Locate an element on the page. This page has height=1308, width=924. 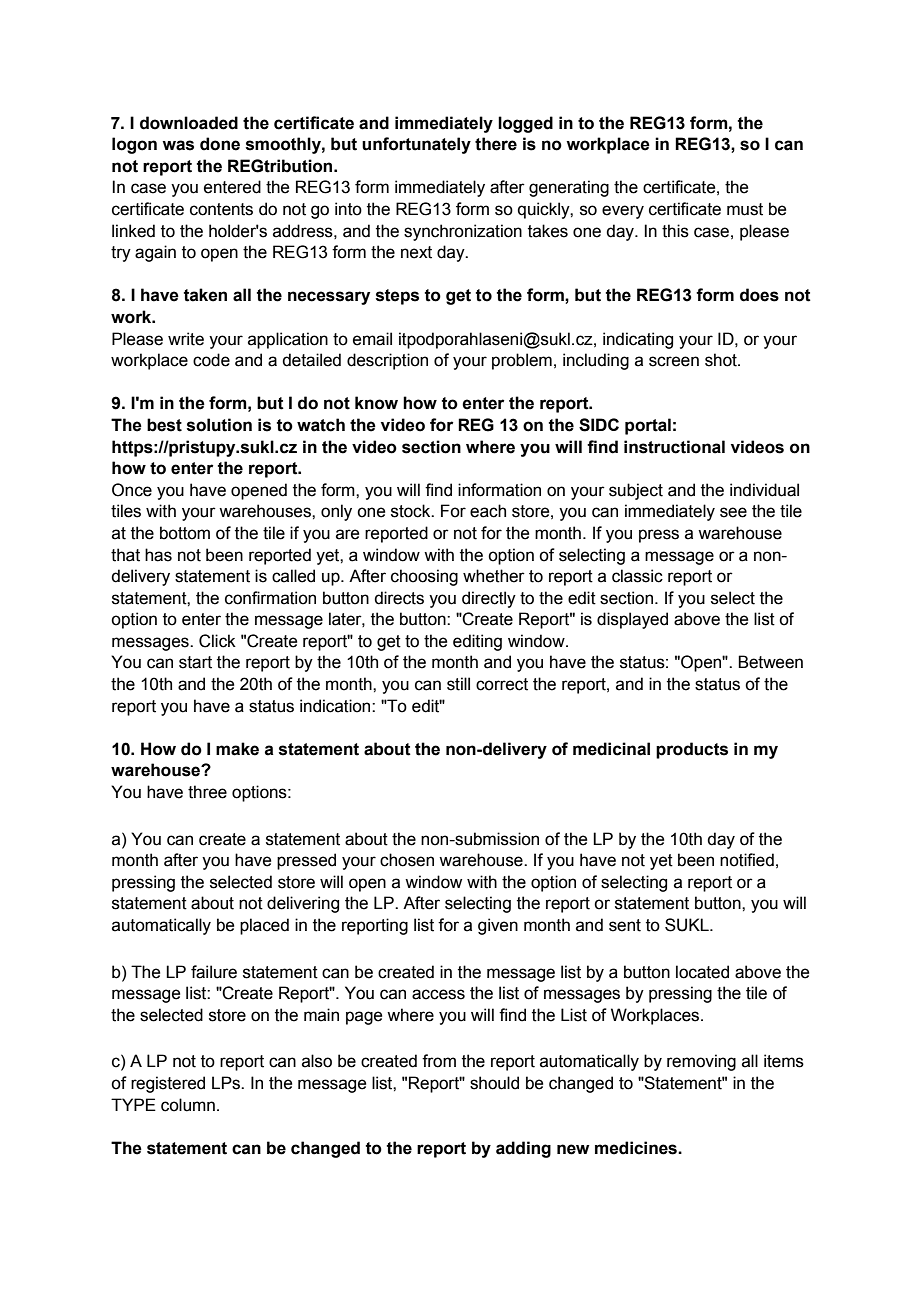
done is located at coordinates (220, 144).
